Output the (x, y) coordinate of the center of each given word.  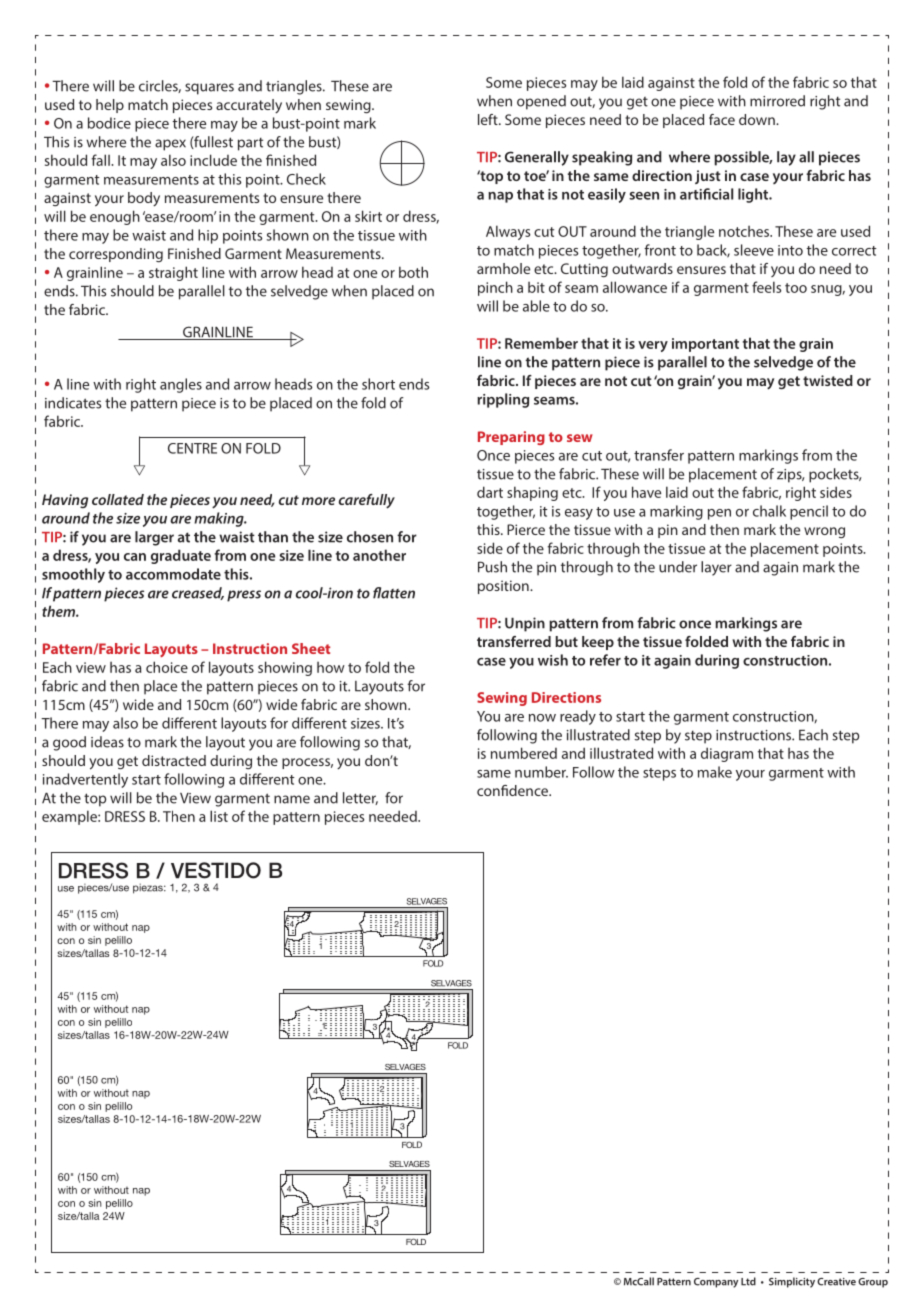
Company (716, 1283)
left (489, 119)
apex (170, 145)
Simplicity (792, 1282)
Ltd (748, 1281)
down (758, 119)
